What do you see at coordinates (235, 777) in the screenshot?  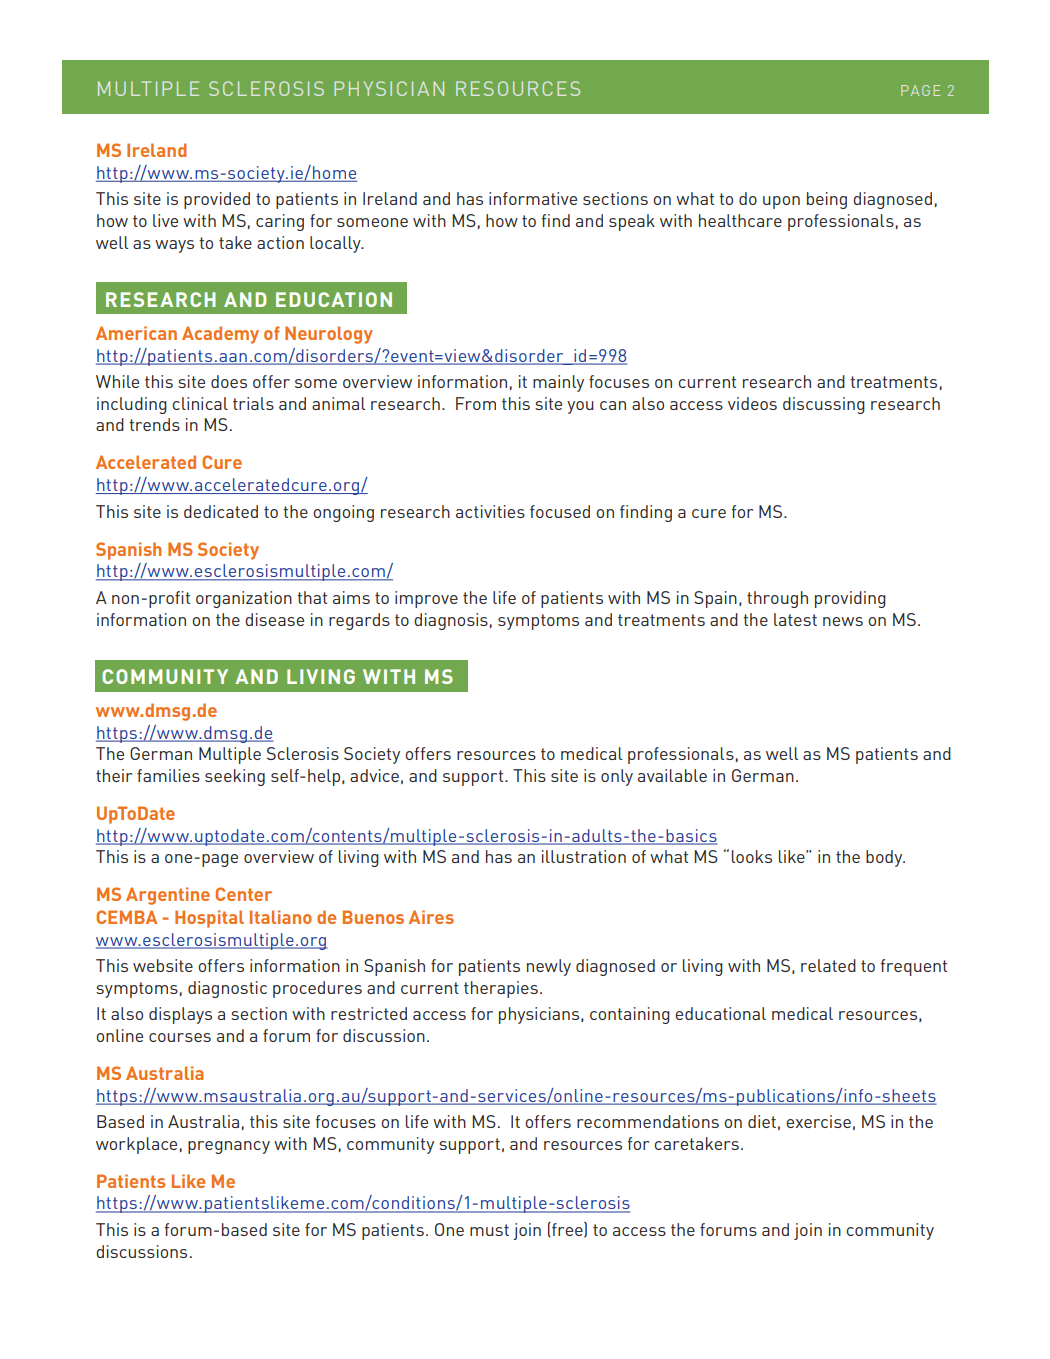 I see `seeking` at bounding box center [235, 777].
